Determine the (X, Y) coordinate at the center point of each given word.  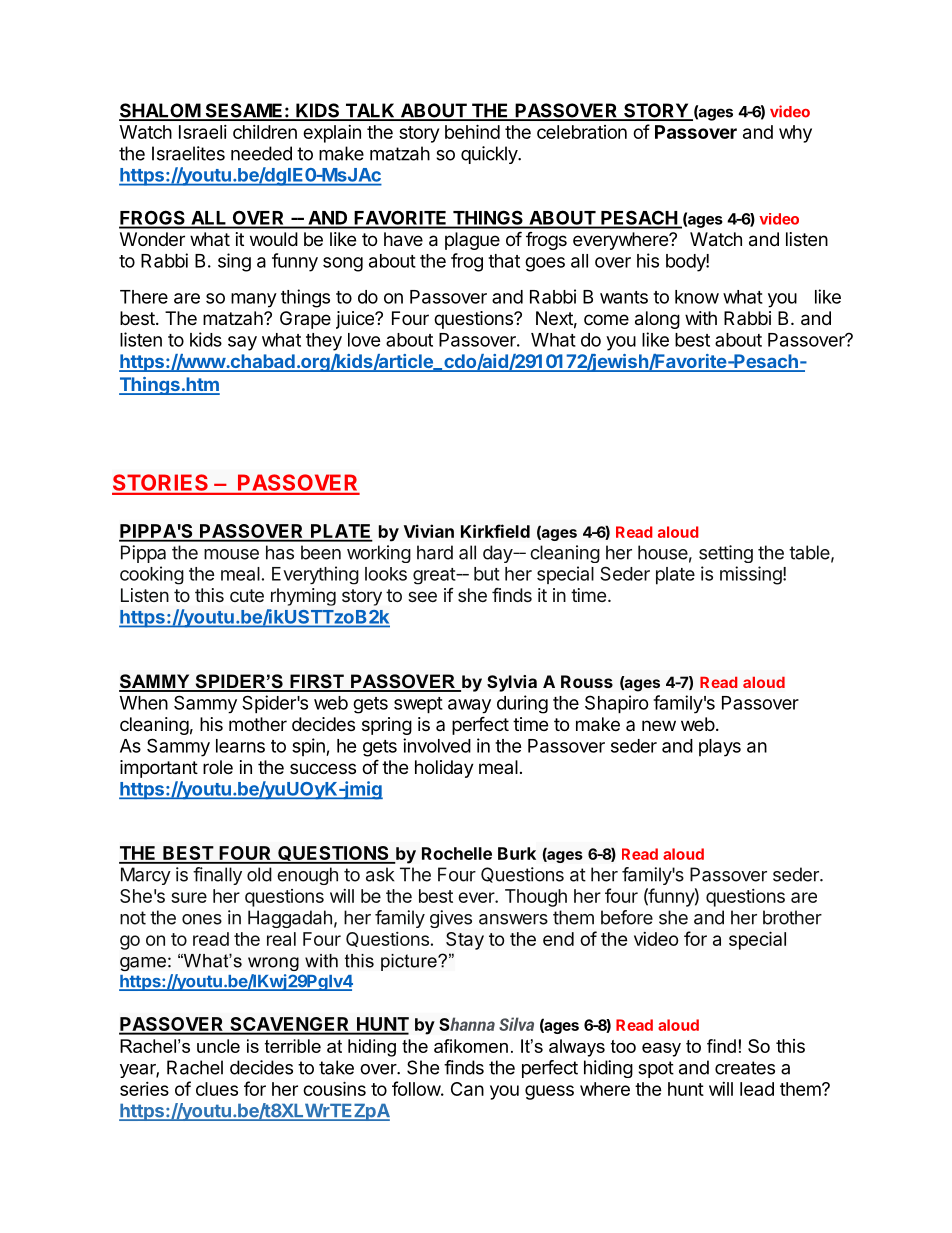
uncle (218, 1046)
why (795, 134)
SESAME (244, 111)
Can (467, 1089)
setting (726, 554)
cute (247, 595)
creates (745, 1068)
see (422, 596)
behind (472, 131)
